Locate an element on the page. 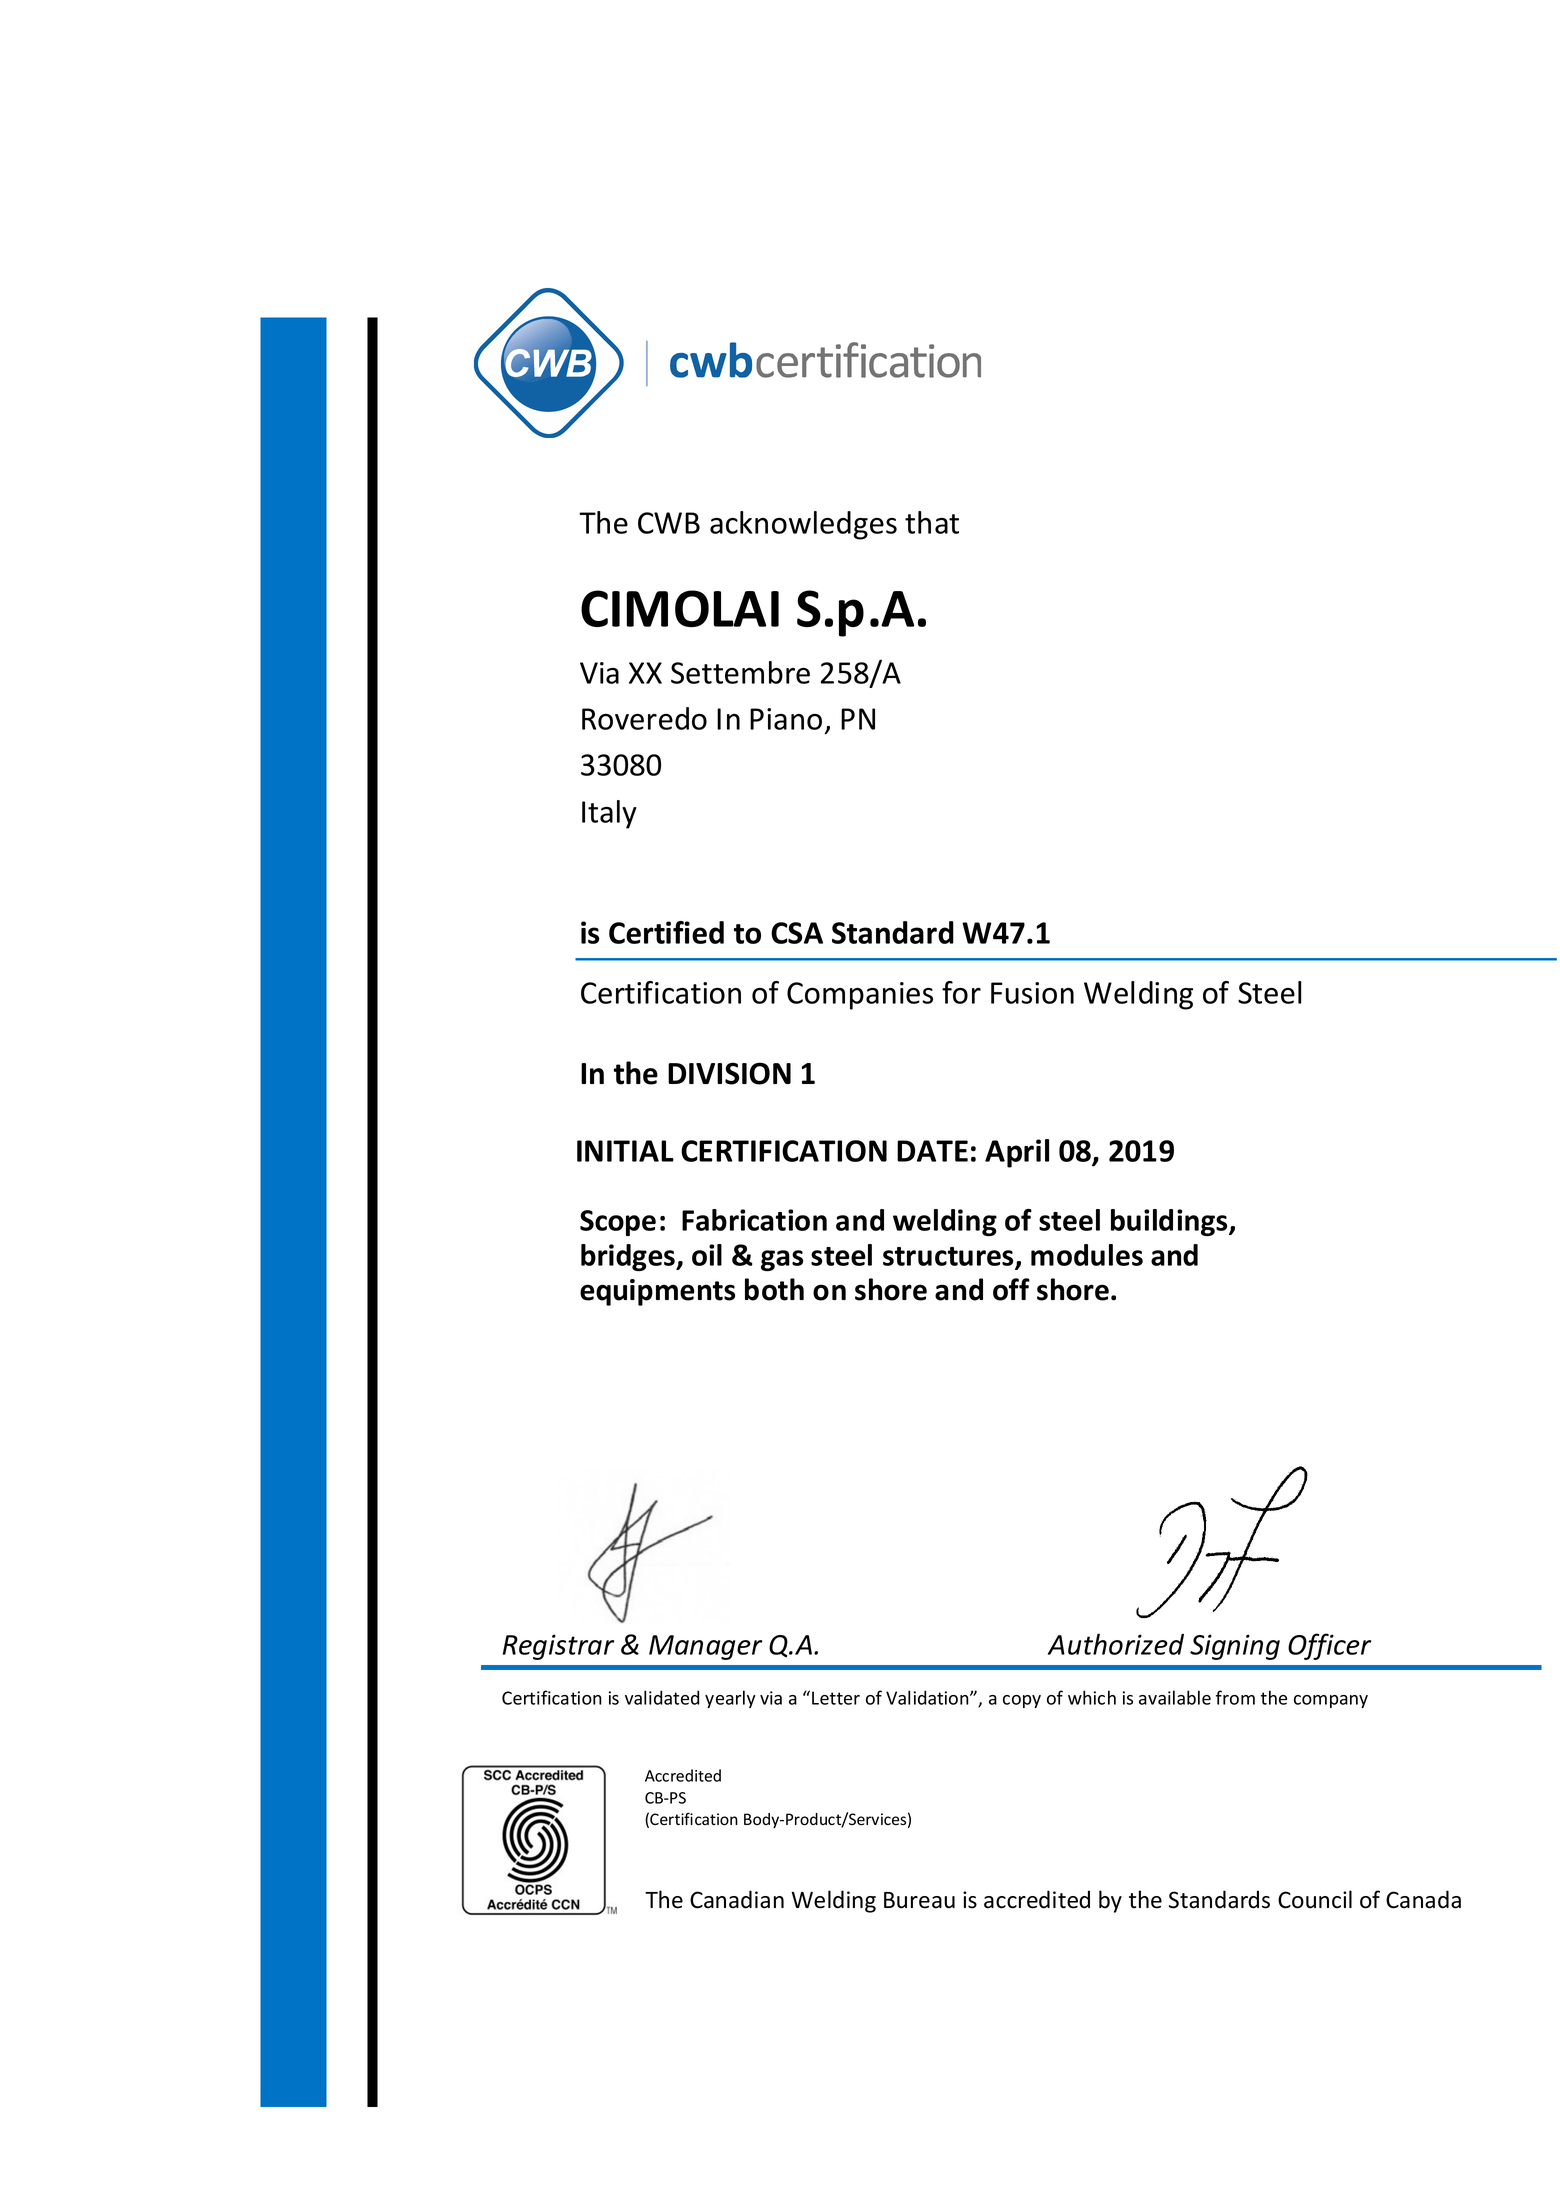  that is located at coordinates (932, 522).
